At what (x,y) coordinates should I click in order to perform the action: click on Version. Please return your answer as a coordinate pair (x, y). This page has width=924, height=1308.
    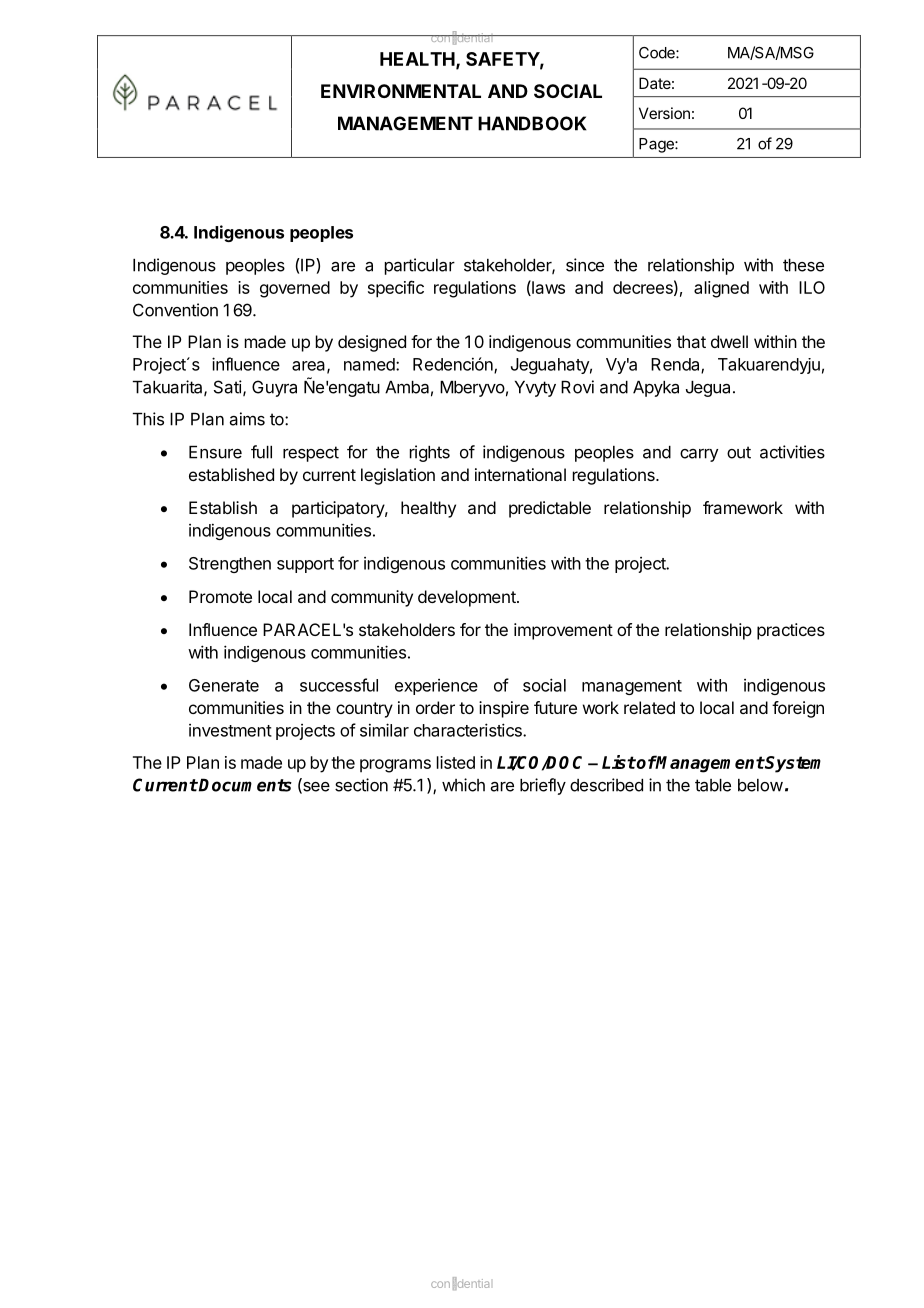
    Looking at the image, I should click on (664, 113).
